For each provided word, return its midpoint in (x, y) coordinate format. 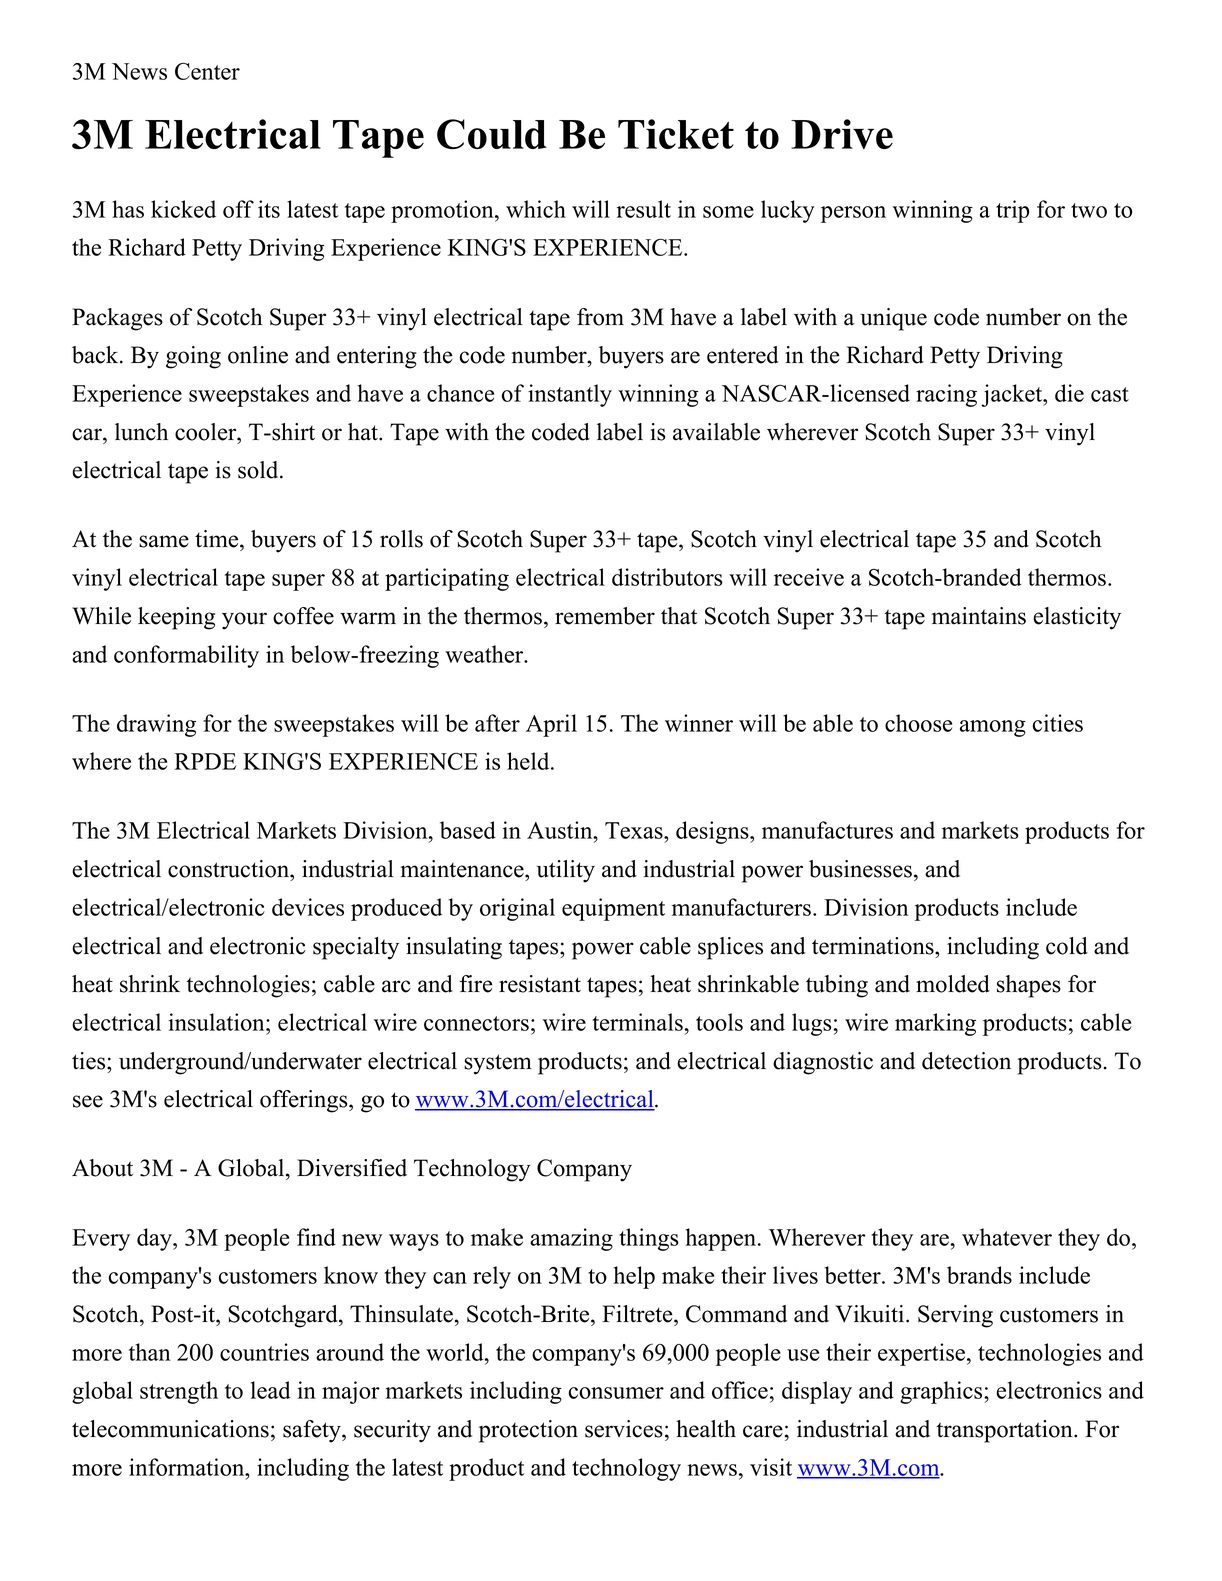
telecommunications (170, 1429)
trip (1013, 211)
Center (207, 71)
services (624, 1429)
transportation (1006, 1431)
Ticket (676, 134)
